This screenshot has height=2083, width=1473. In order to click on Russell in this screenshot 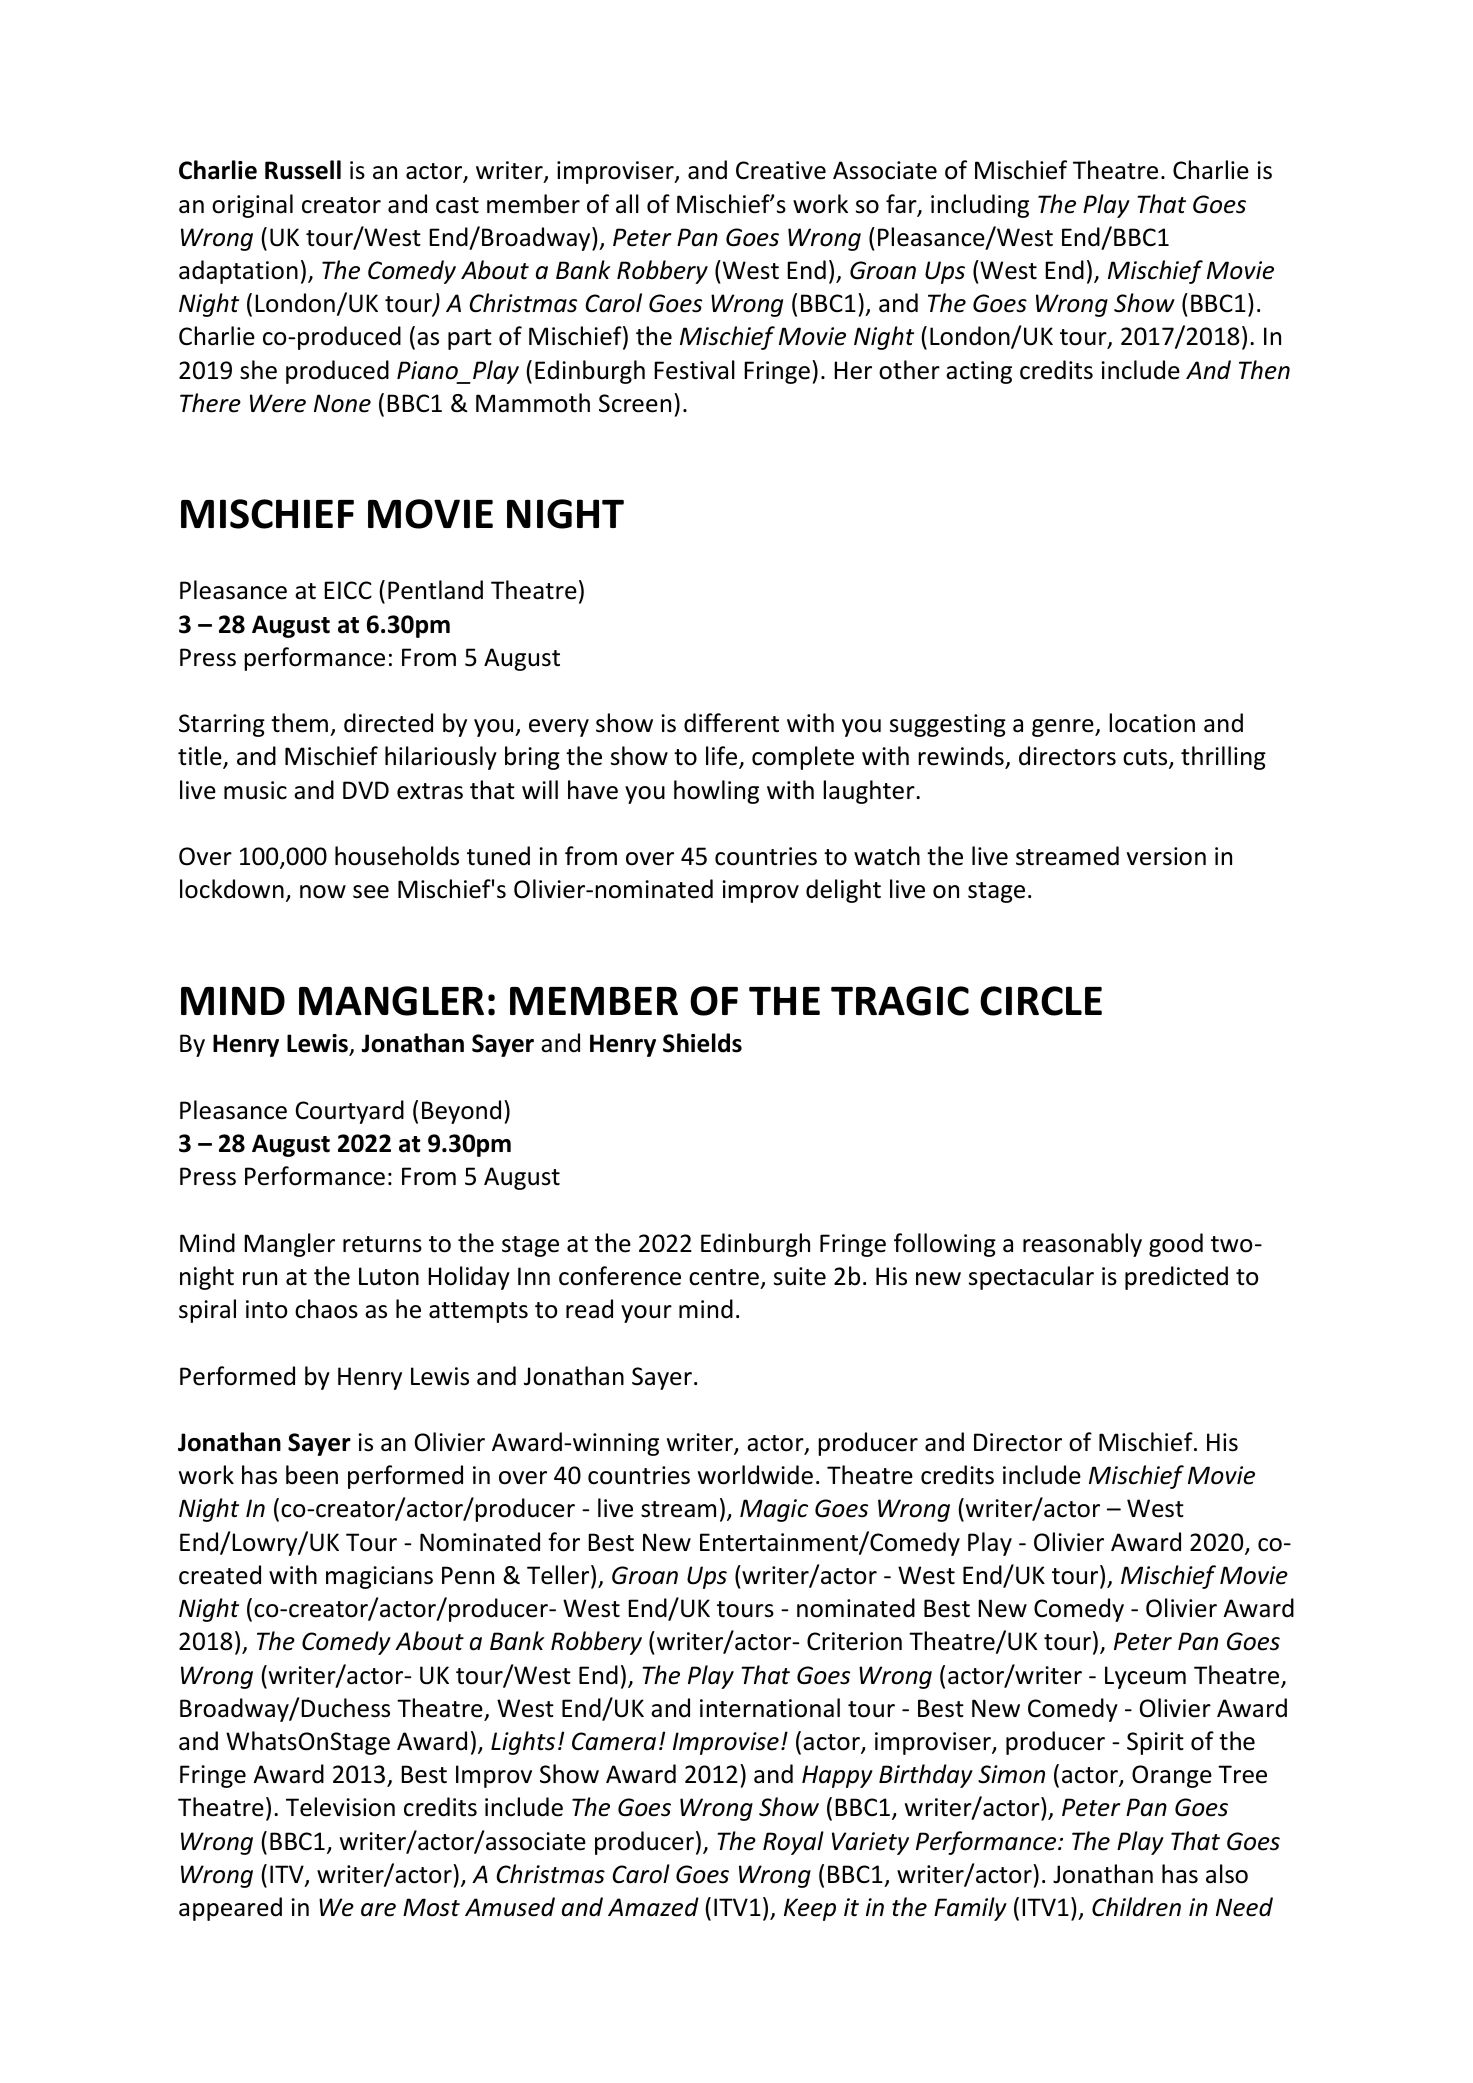, I will do `click(303, 170)`.
